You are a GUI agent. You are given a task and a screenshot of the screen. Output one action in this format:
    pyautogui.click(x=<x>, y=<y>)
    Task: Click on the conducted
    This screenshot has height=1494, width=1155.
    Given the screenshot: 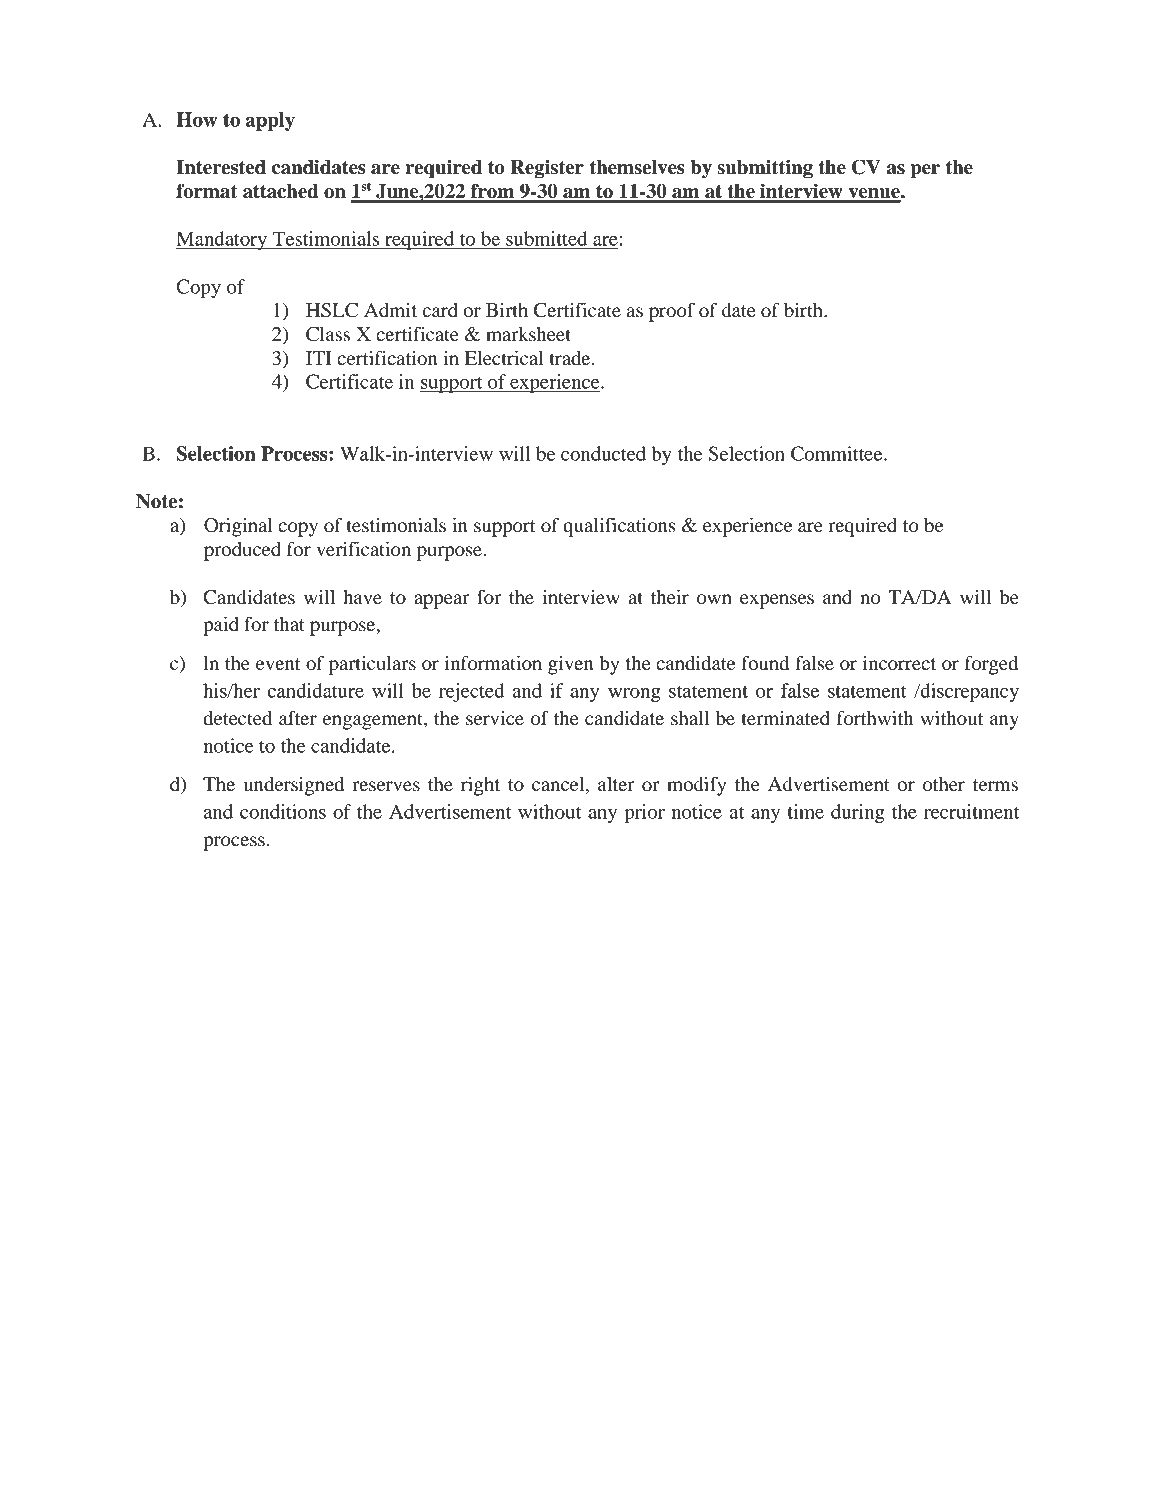 What is the action you would take?
    pyautogui.click(x=603, y=453)
